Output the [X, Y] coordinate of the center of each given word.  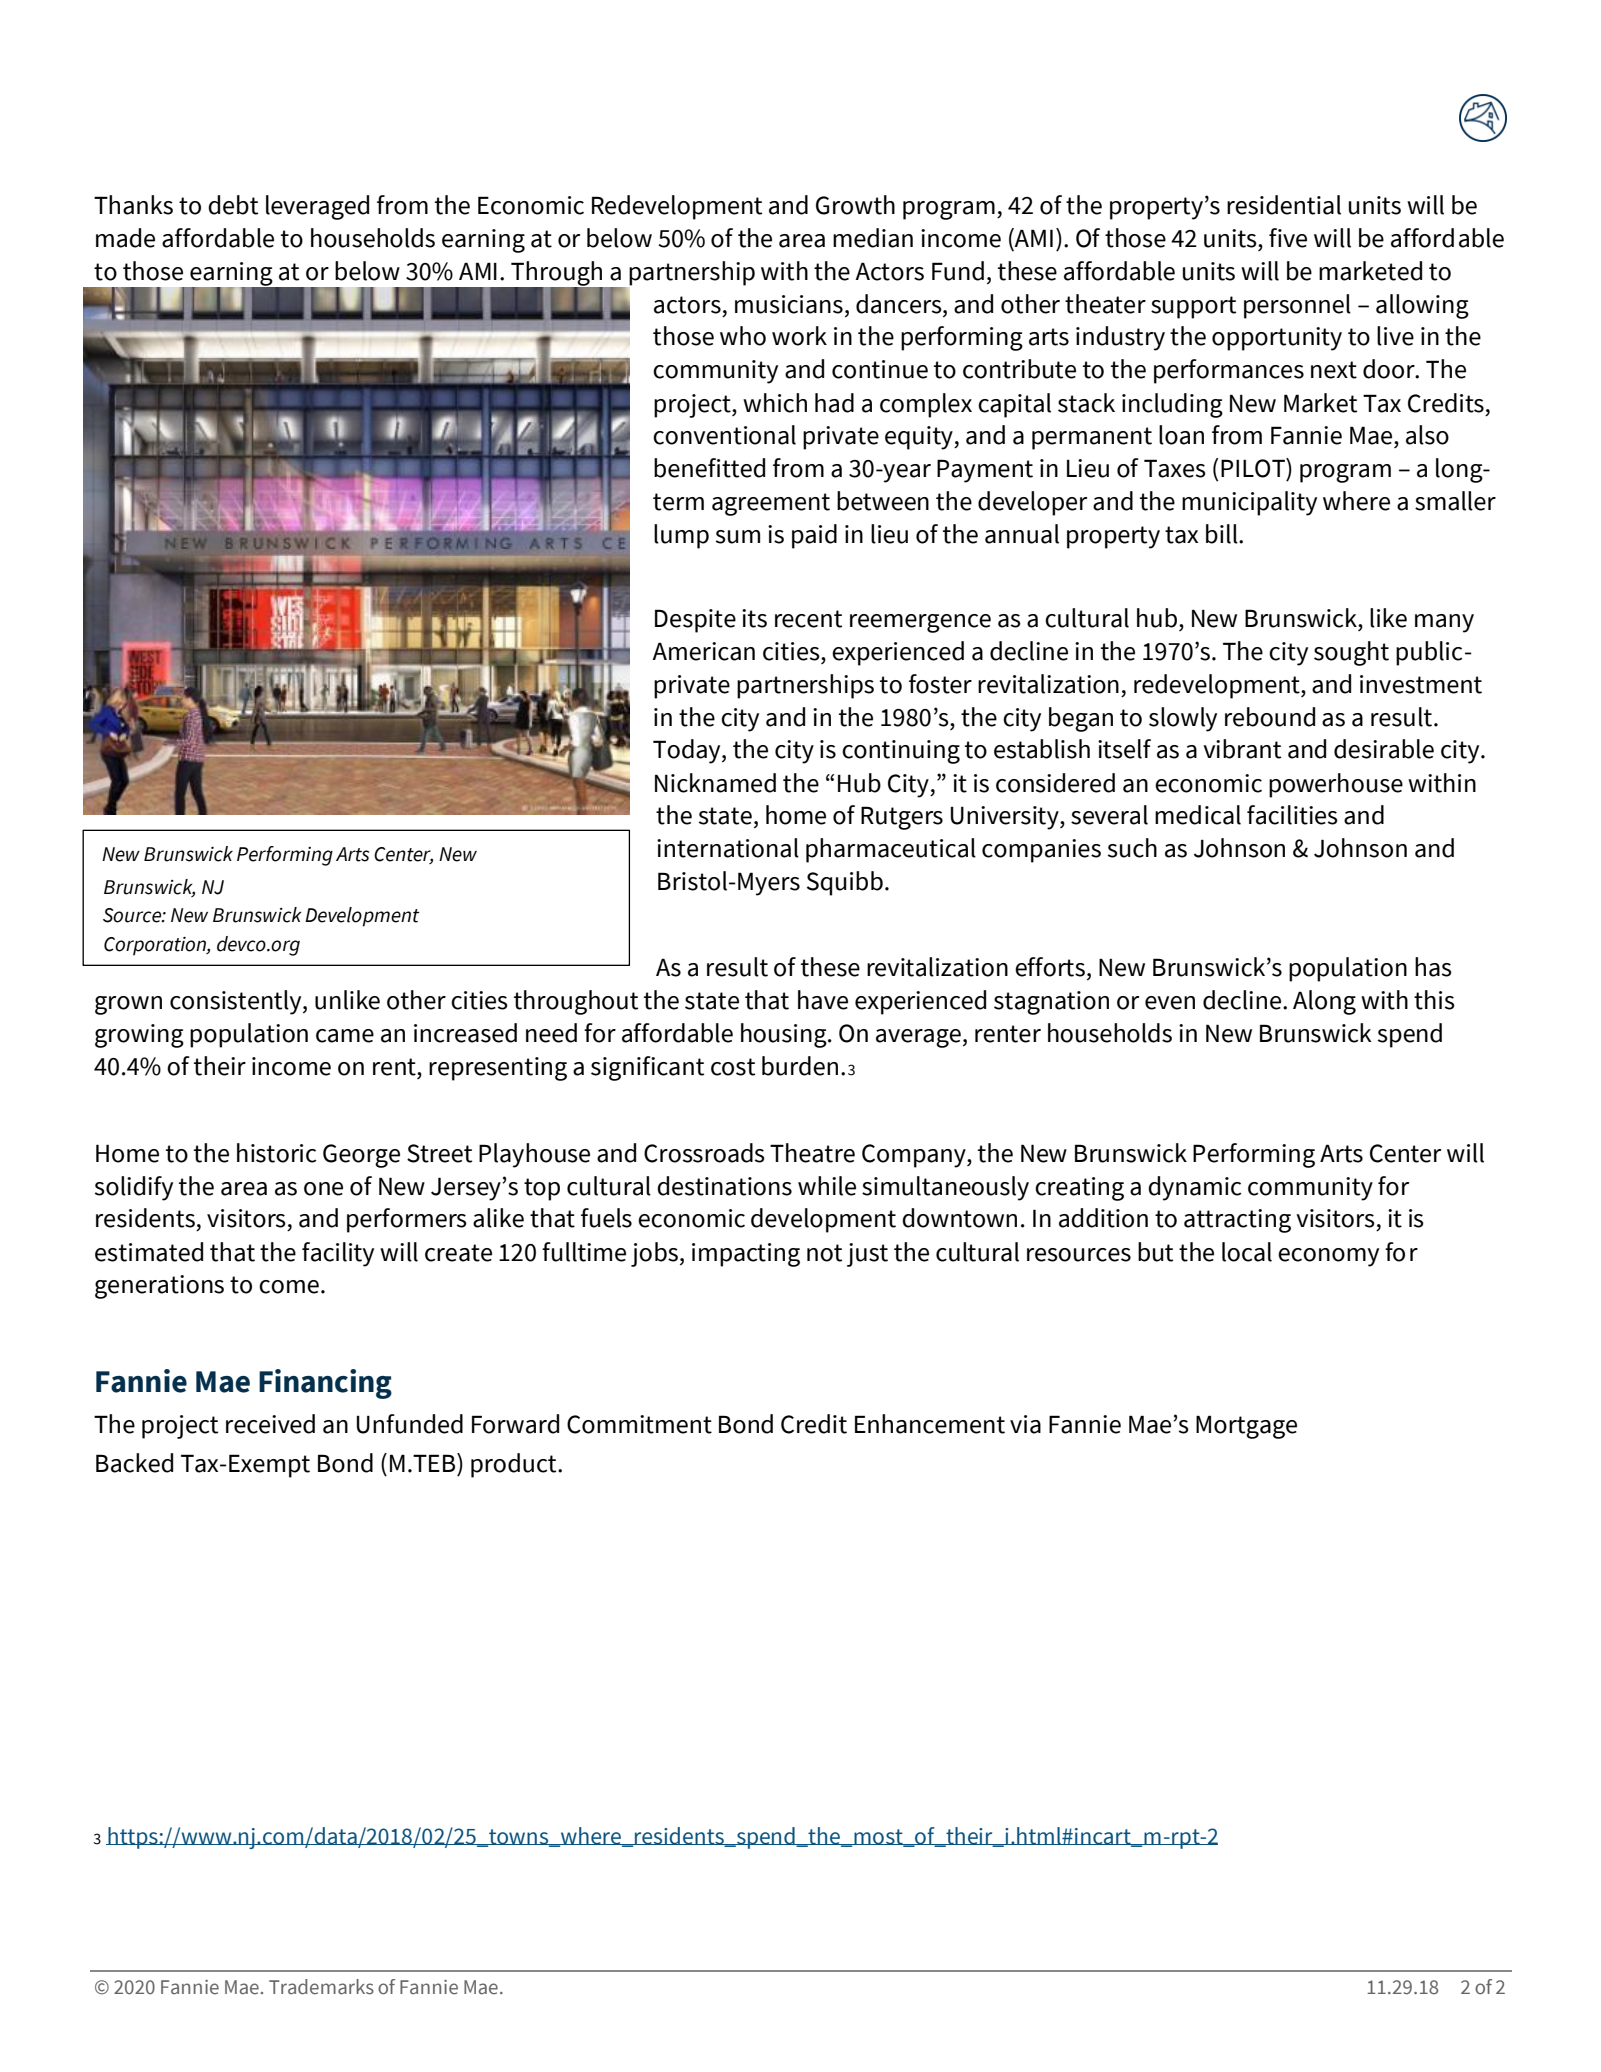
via [1025, 1424]
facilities [1292, 815]
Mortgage [1246, 1427]
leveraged [317, 207]
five [1288, 238]
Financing [325, 1384]
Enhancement [930, 1424]
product [515, 1465]
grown [128, 1005]
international [728, 848]
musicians [789, 304]
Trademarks [321, 1987]
